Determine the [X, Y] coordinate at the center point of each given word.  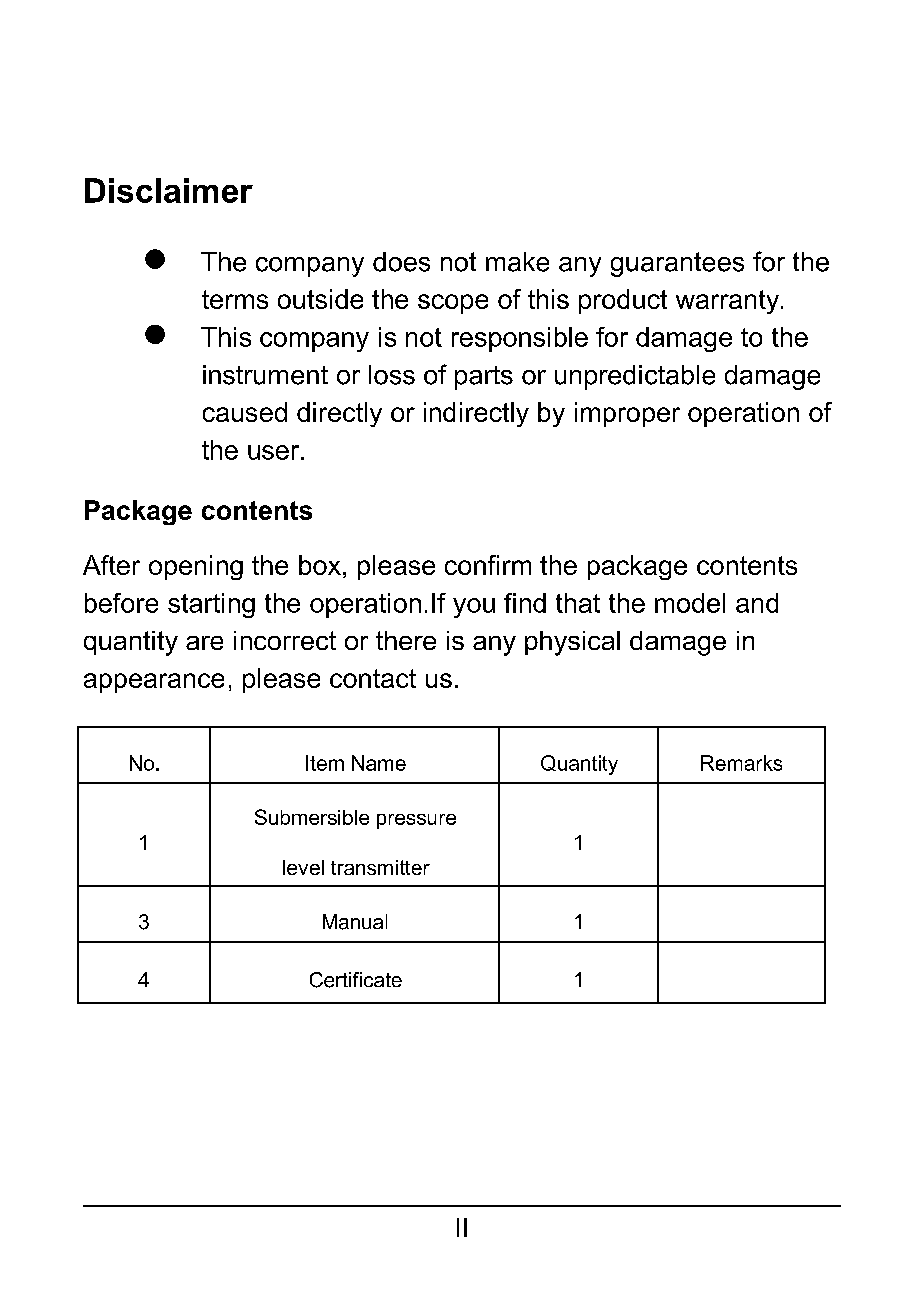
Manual [355, 922]
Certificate [356, 980]
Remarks [741, 763]
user [275, 452]
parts [484, 378]
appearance [154, 683]
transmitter [380, 867]
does [401, 262]
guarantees [677, 264]
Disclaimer [169, 190]
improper [627, 414]
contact [373, 678]
